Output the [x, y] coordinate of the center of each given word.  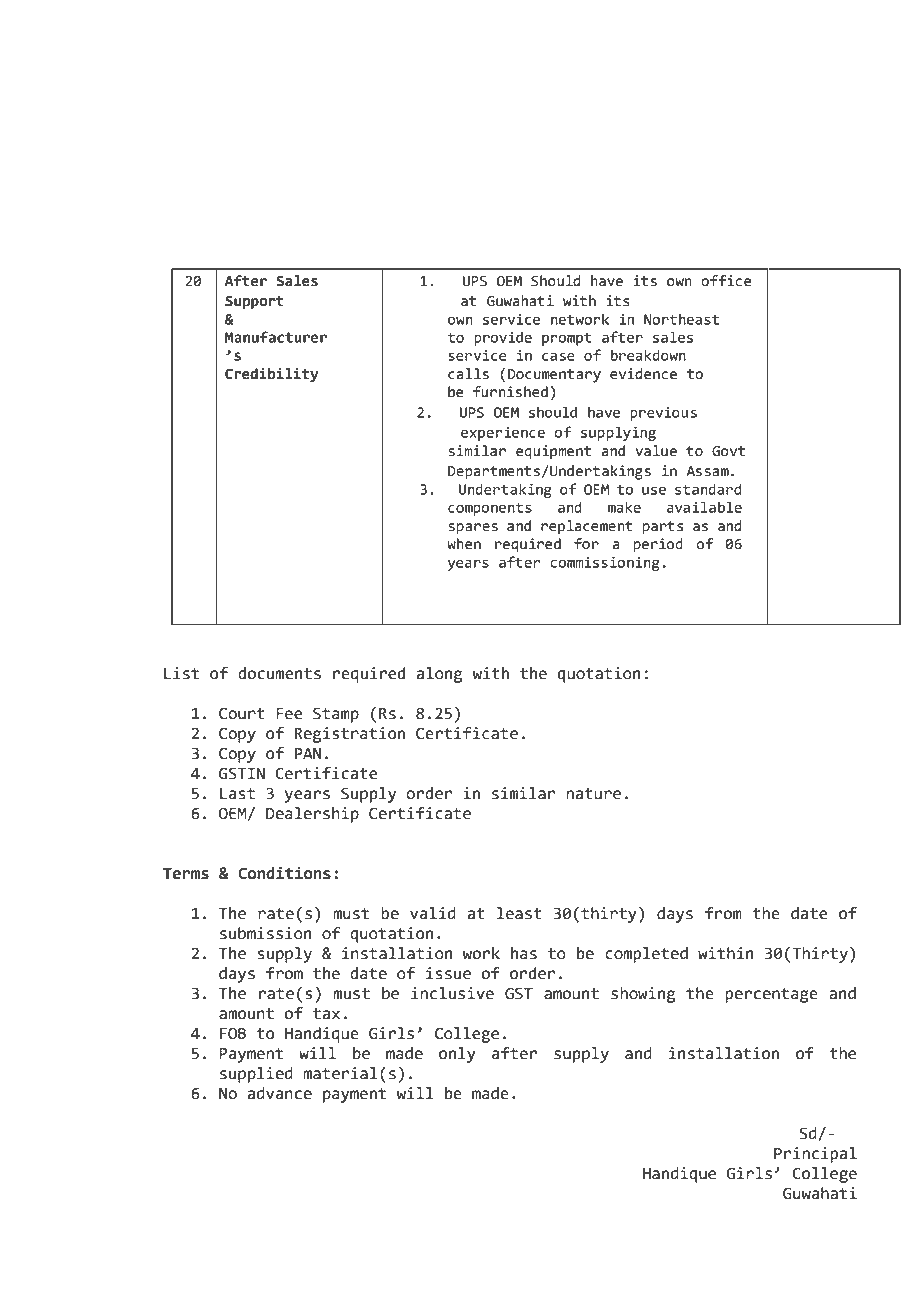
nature [593, 794]
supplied [256, 1075]
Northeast [681, 319]
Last [237, 794]
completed [646, 955]
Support [254, 302]
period [658, 545]
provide [503, 338]
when [464, 544]
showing [643, 995]
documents [279, 673]
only [457, 1055]
